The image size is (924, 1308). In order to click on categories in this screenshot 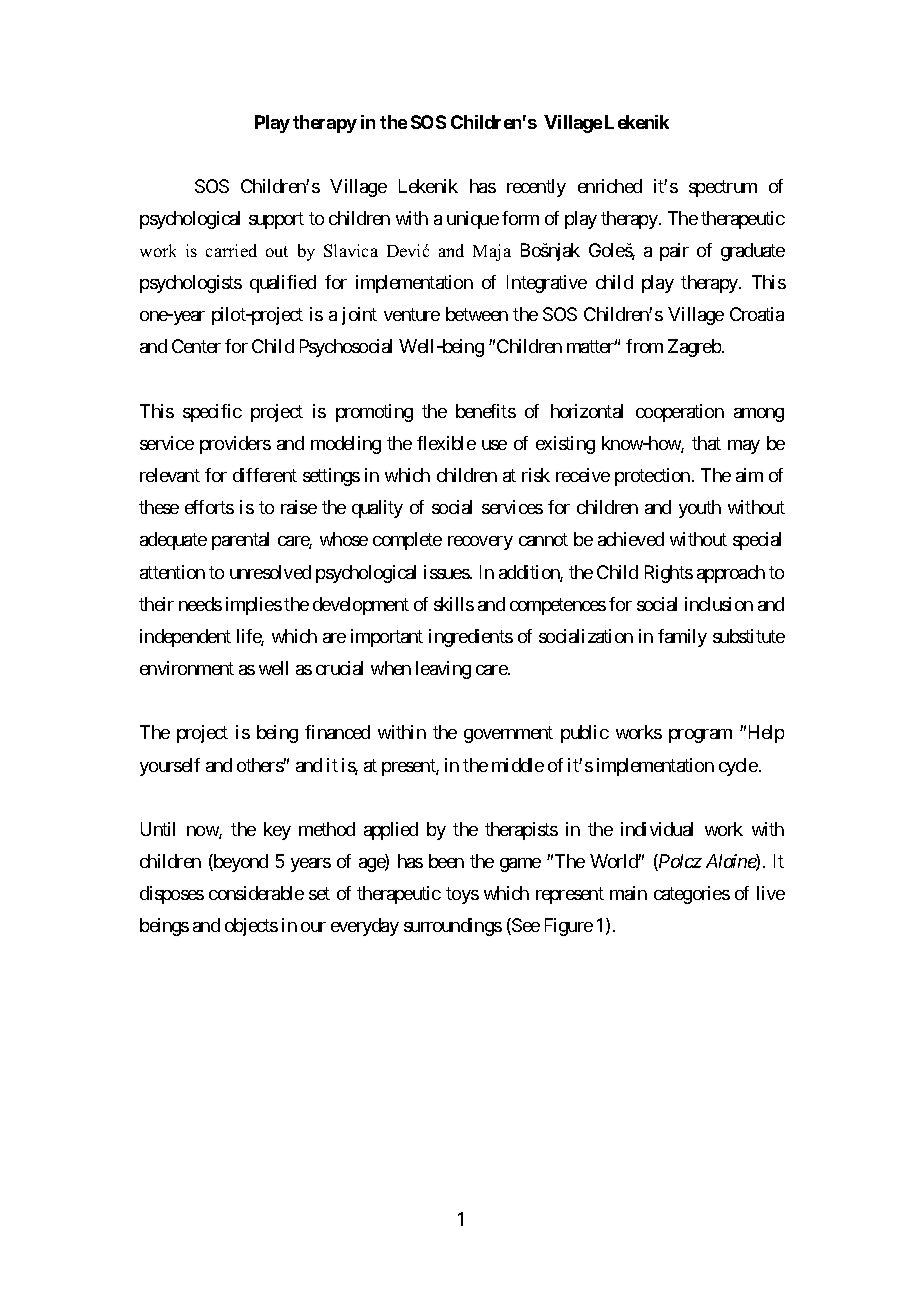, I will do `click(692, 895)`.
